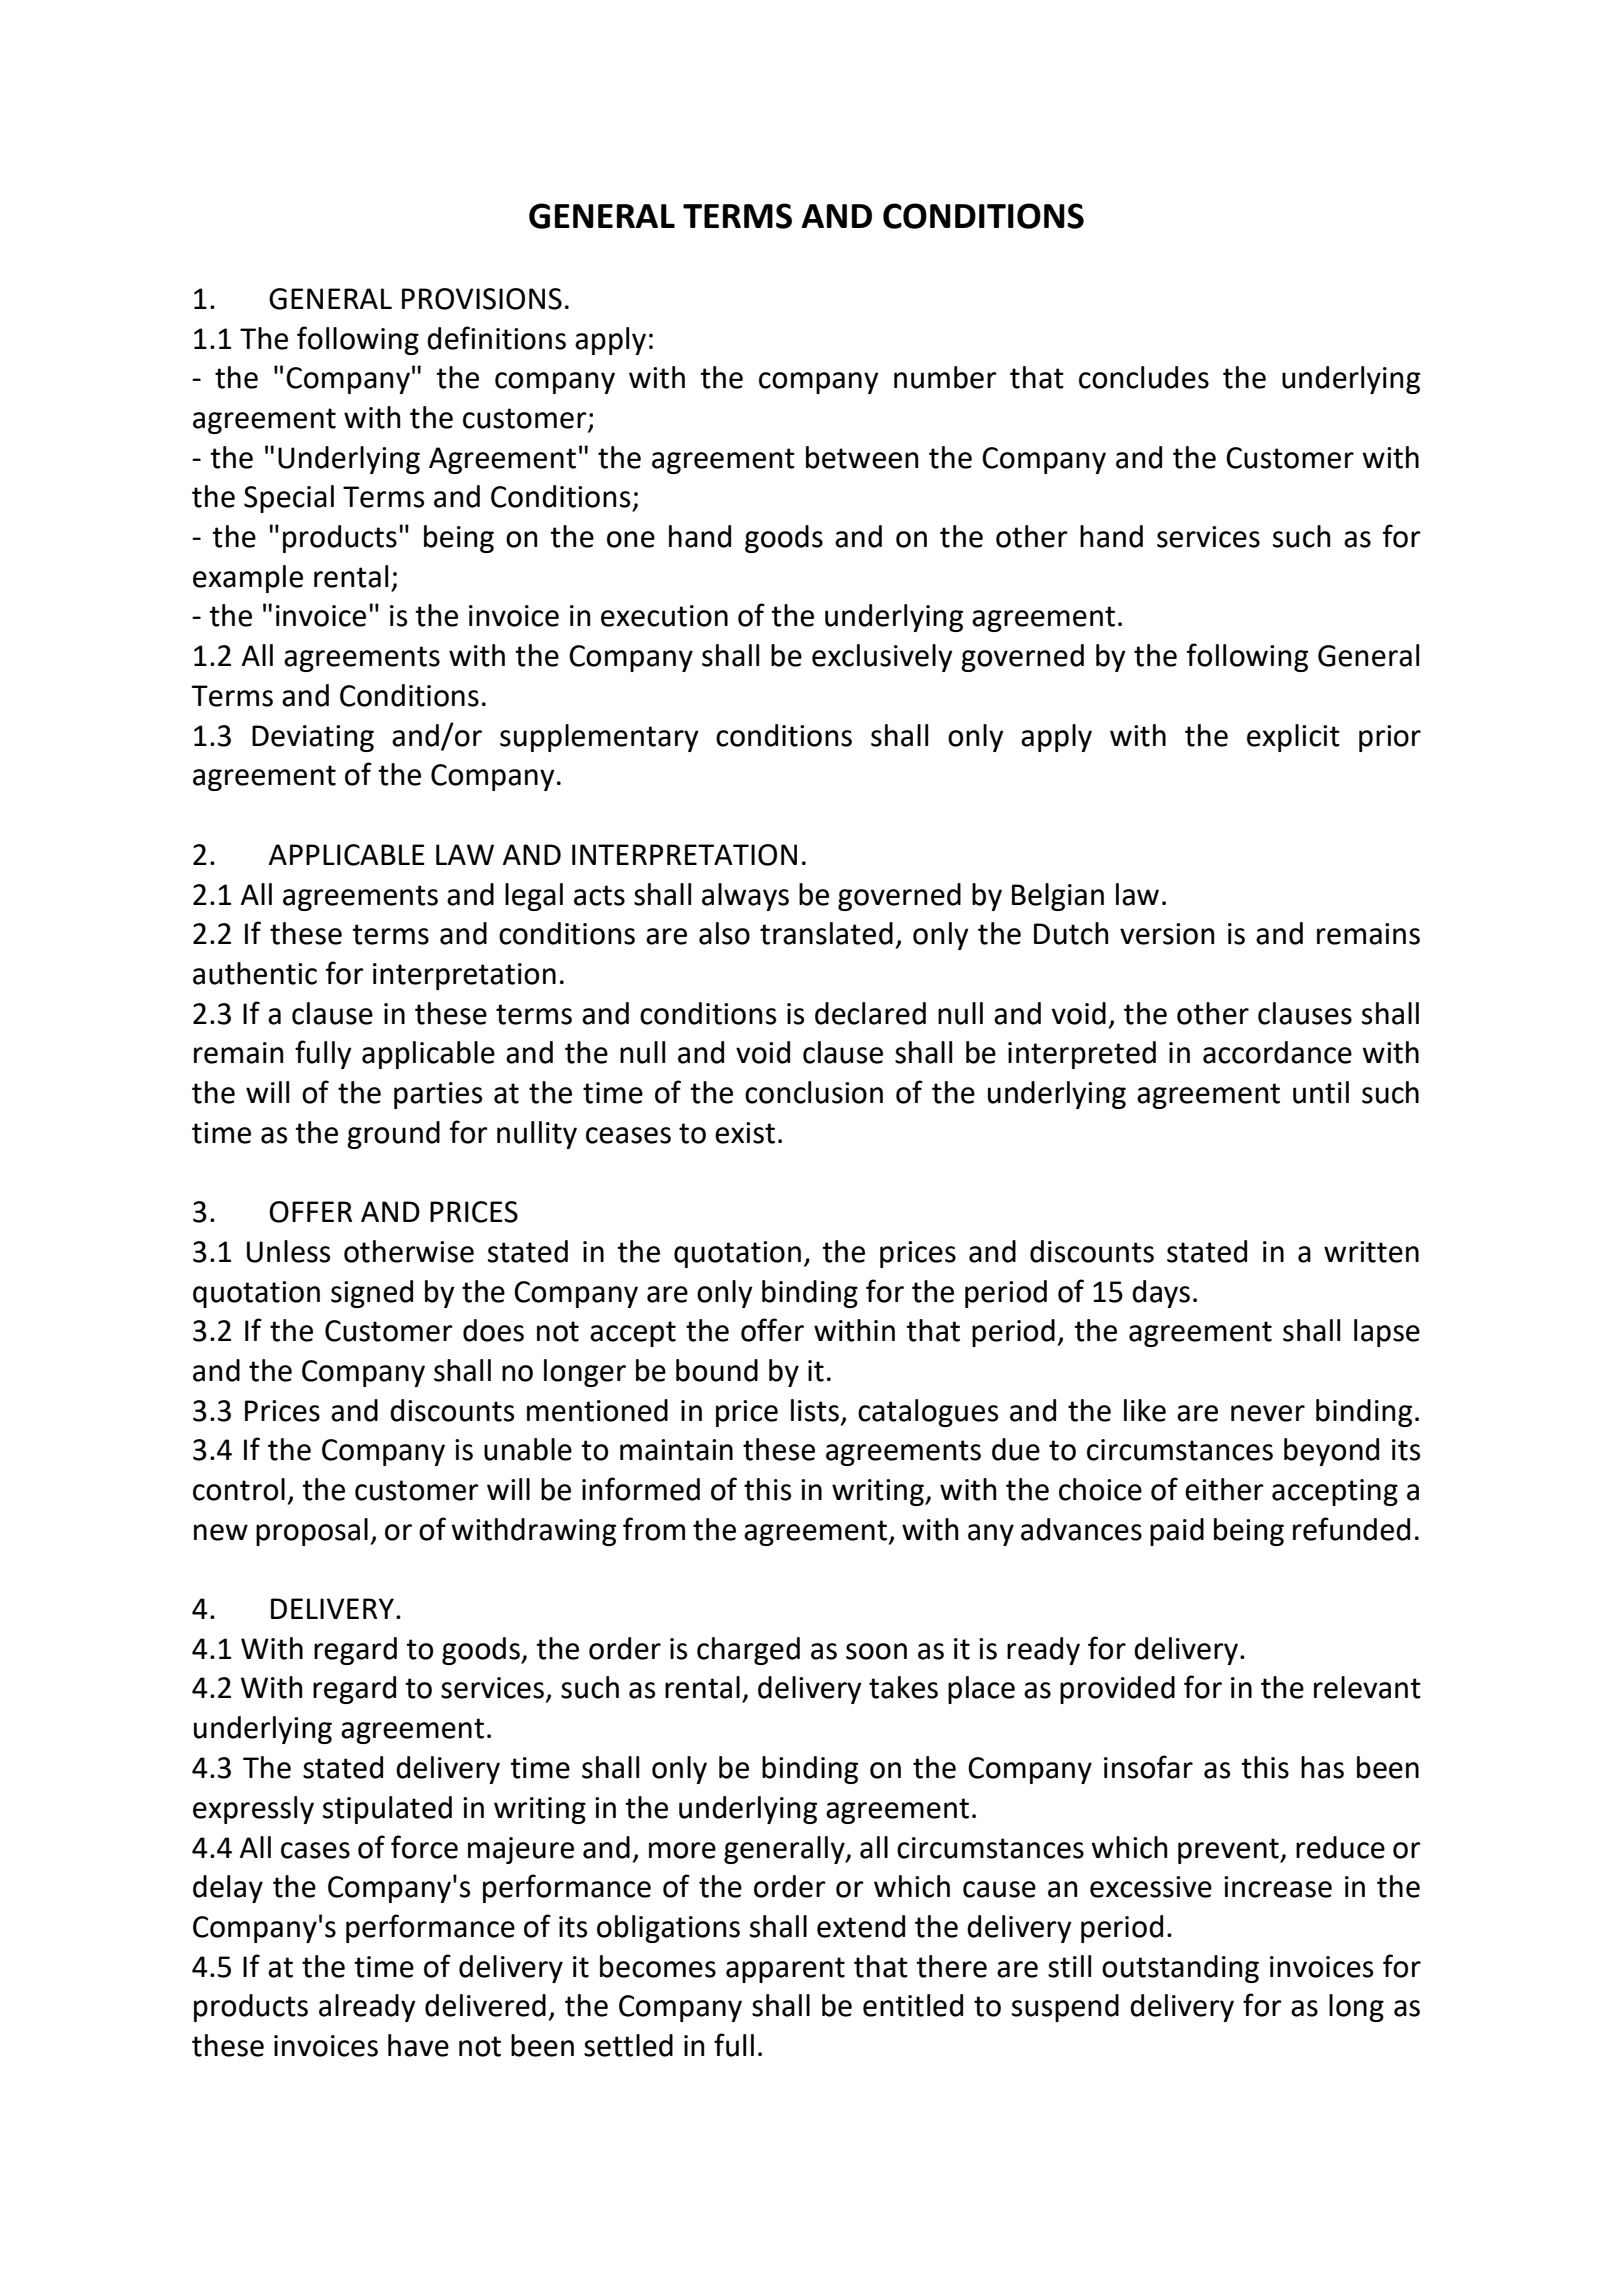  I want to click on concludes, so click(1144, 377).
